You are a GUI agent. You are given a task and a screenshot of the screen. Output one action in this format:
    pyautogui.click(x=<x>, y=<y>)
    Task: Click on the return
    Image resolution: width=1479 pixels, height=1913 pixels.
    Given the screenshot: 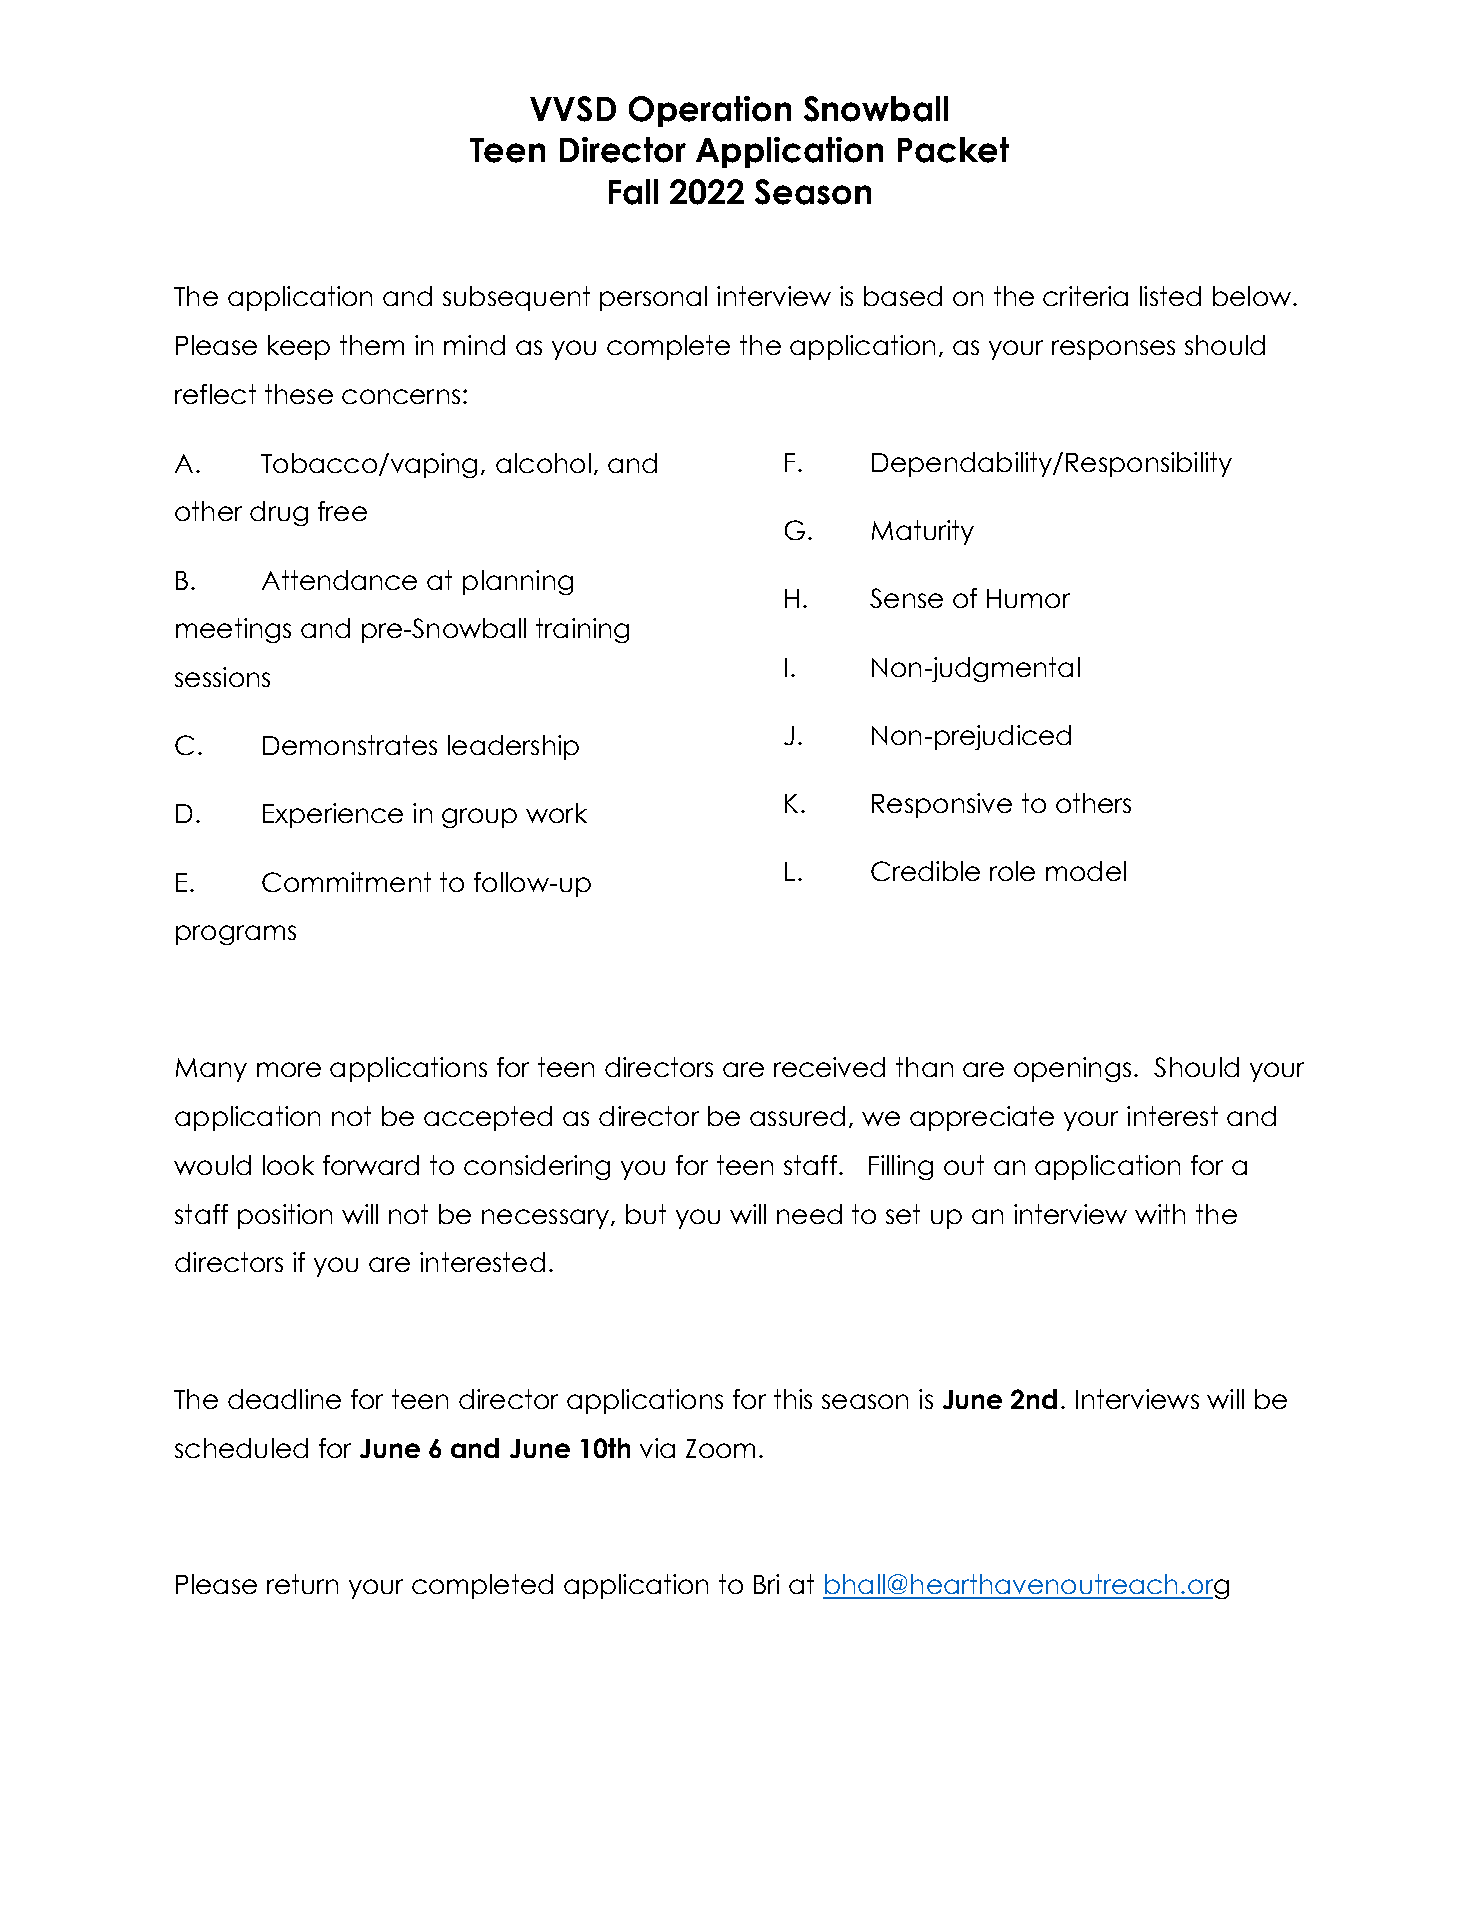 What is the action you would take?
    pyautogui.click(x=302, y=1584)
